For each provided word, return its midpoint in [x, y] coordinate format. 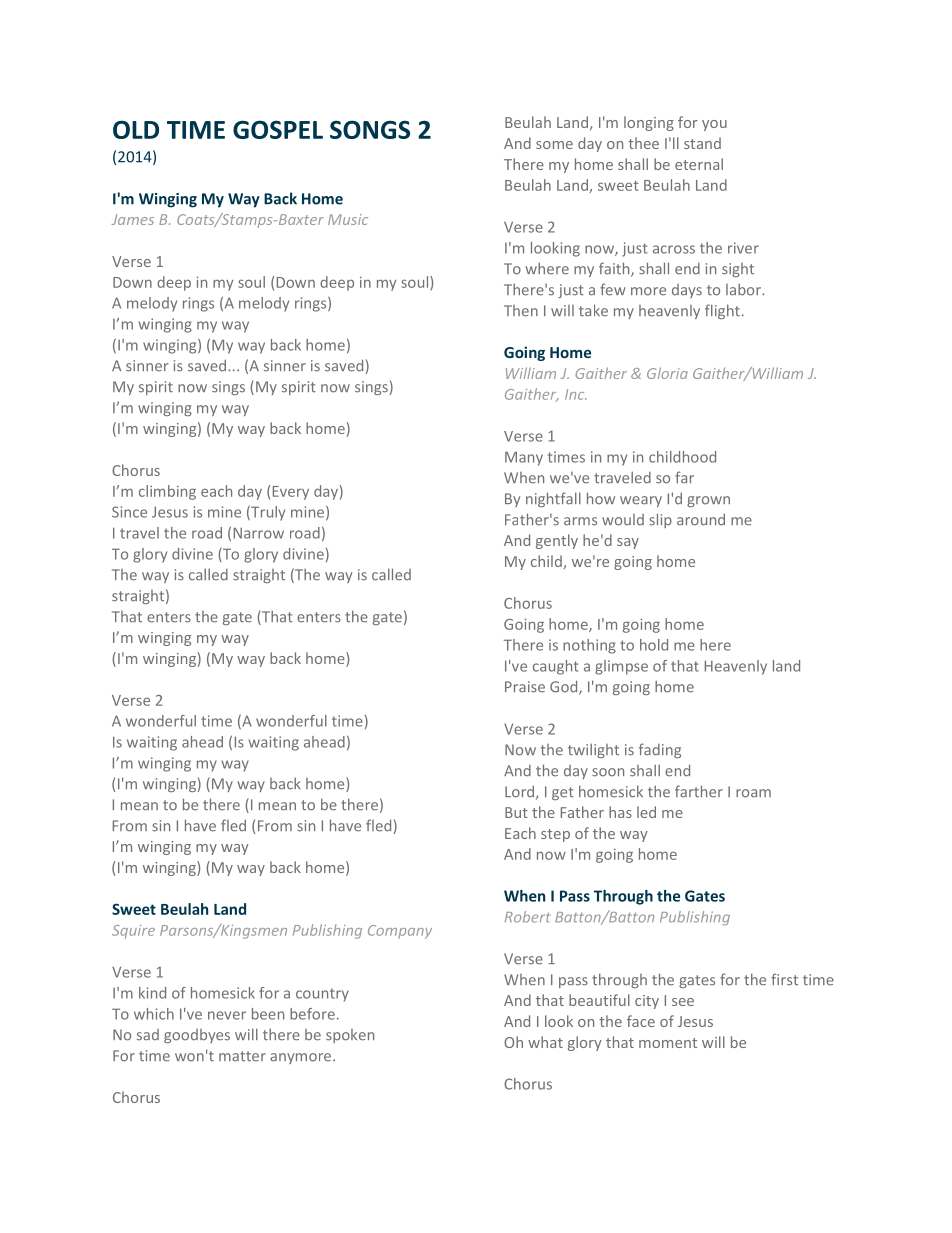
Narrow [259, 533]
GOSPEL [278, 129]
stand [702, 143]
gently [557, 541]
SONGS [370, 129]
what [545, 1042]
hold [654, 645]
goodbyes [197, 1036]
